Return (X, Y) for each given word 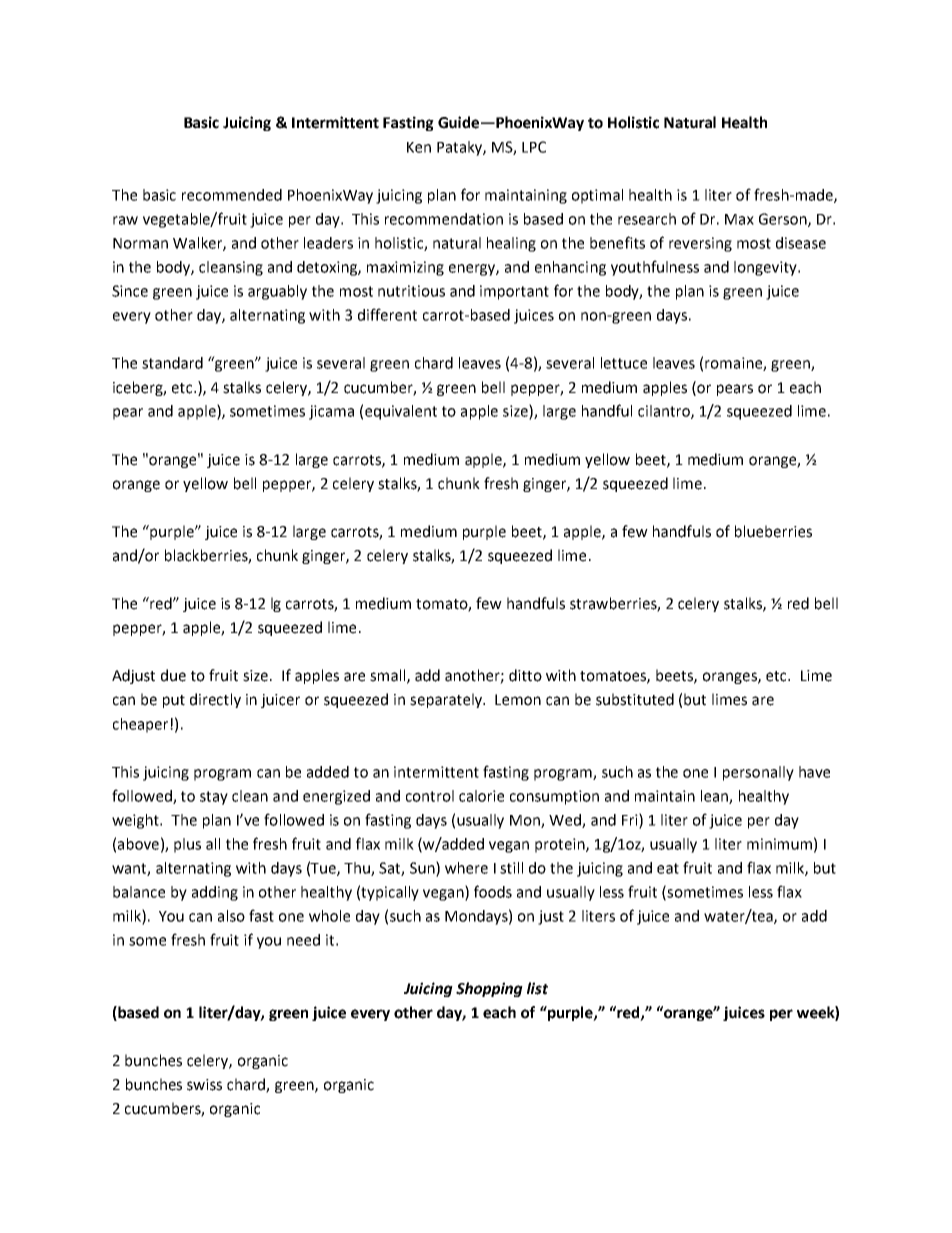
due (173, 675)
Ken (419, 147)
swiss (204, 1085)
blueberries (773, 531)
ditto (525, 675)
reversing (700, 244)
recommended (232, 195)
